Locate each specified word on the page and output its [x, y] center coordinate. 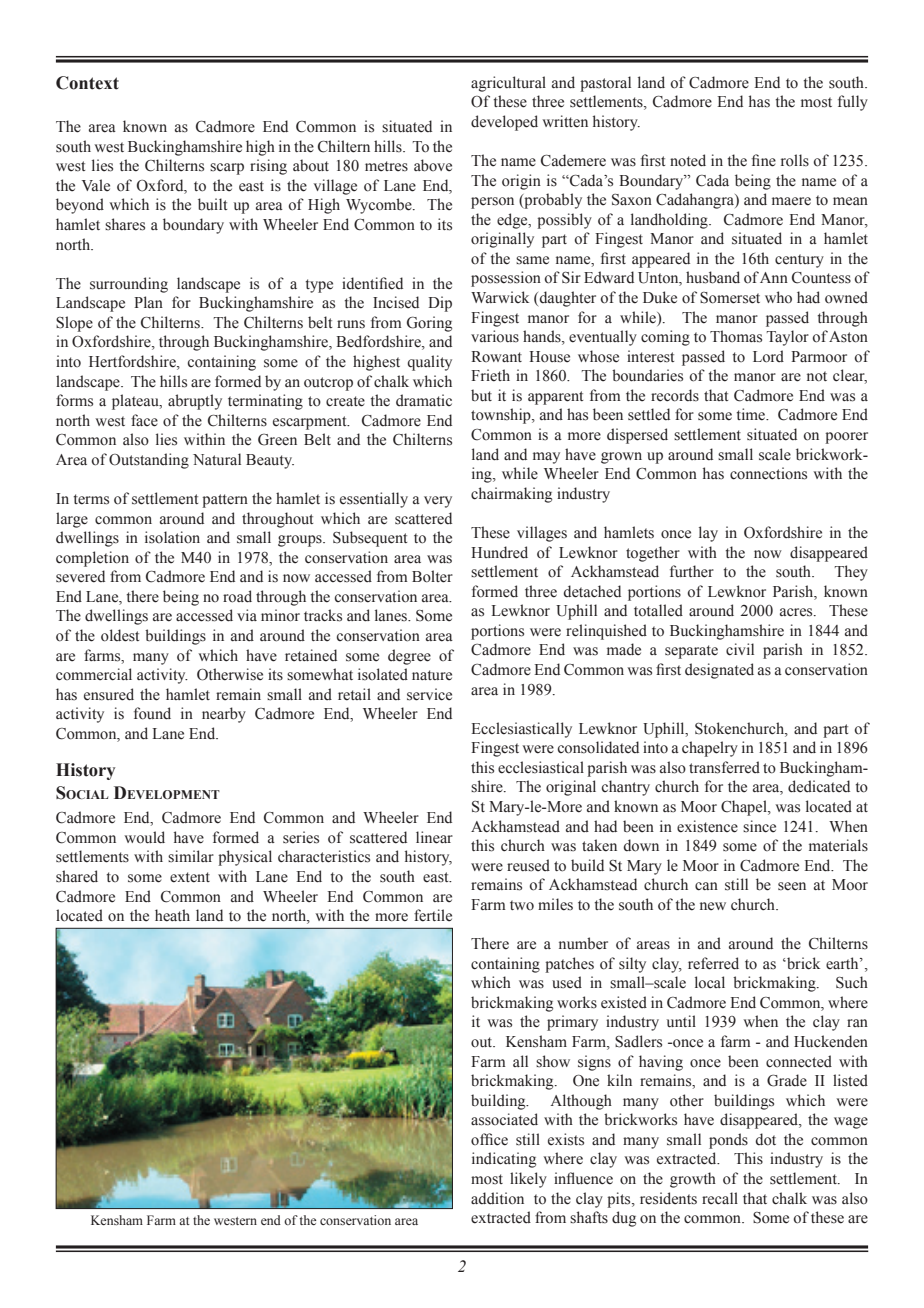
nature [432, 675]
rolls [795, 160]
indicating [504, 1160]
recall [720, 1198]
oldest [120, 635]
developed [504, 123]
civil [740, 649]
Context [87, 83]
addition [497, 1198]
